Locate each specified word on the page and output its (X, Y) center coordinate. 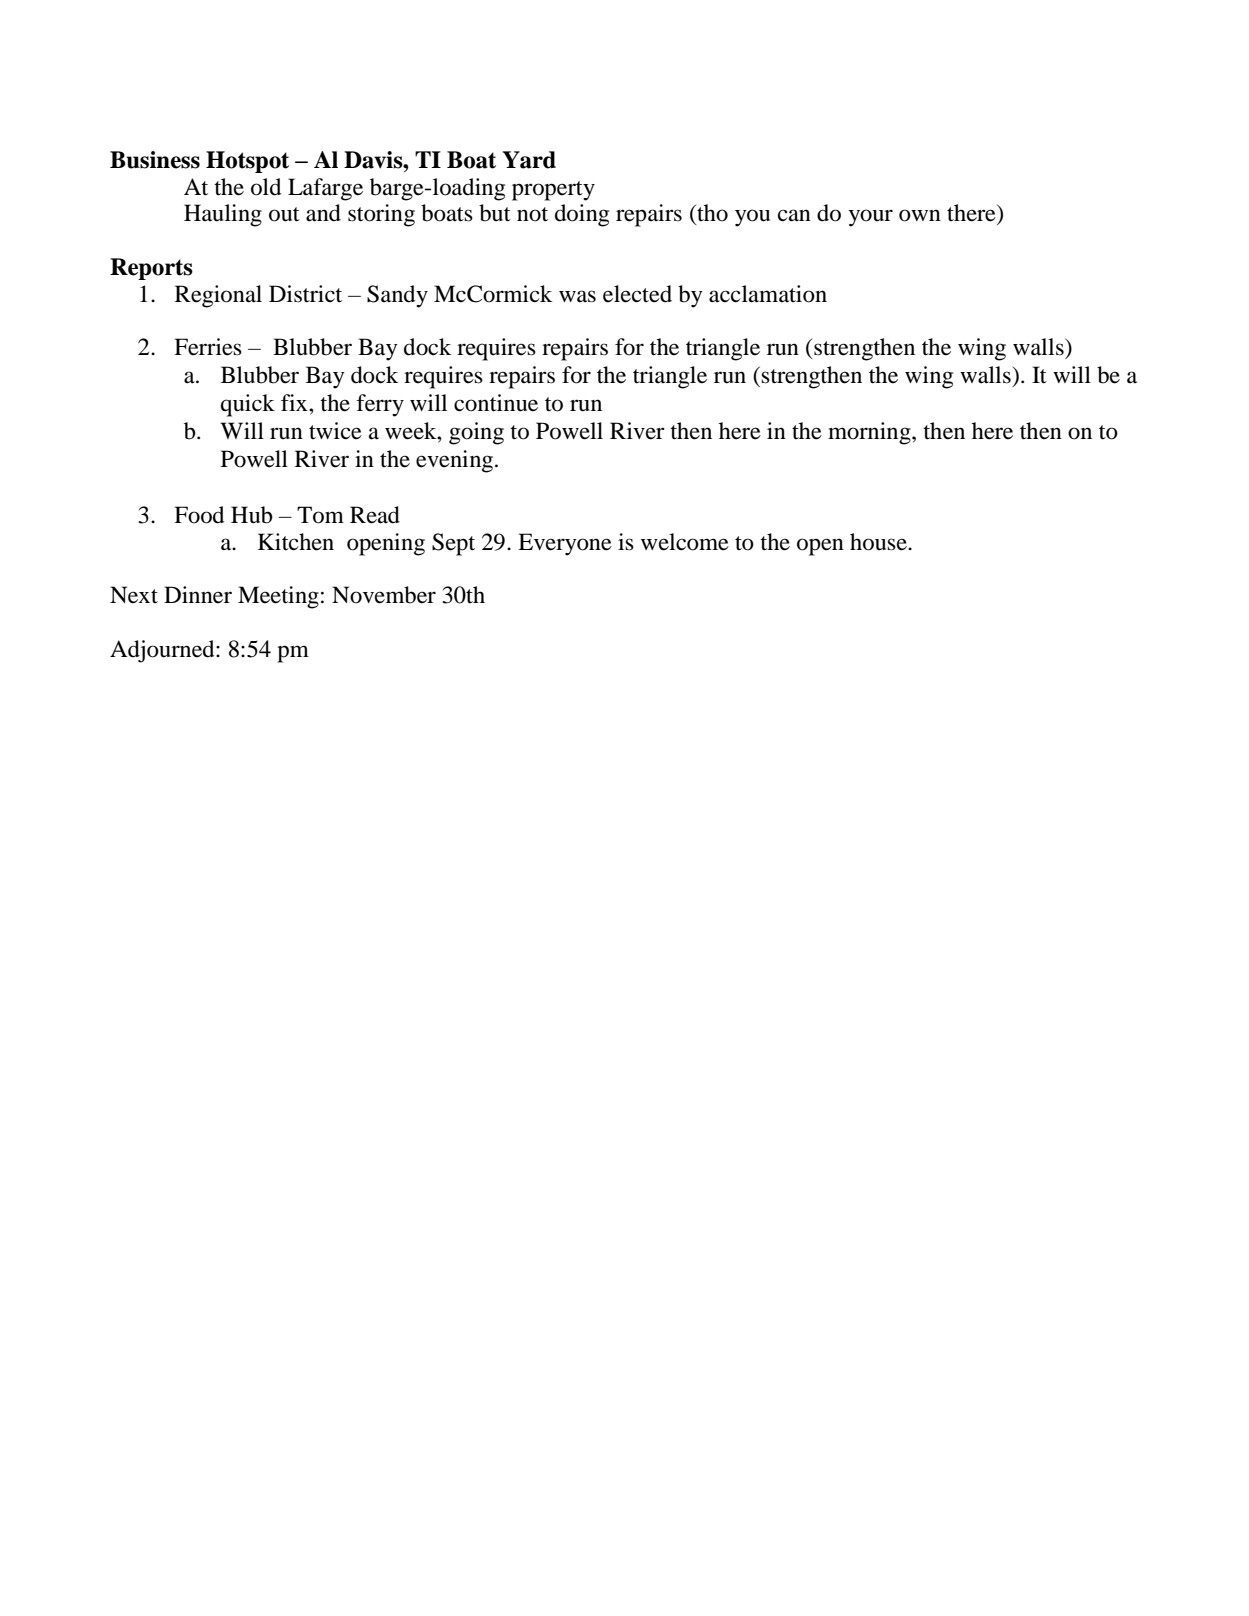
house (879, 542)
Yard (529, 160)
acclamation (768, 294)
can (794, 215)
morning (870, 433)
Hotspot (247, 162)
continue (496, 403)
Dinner (198, 595)
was (577, 296)
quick (248, 405)
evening (456, 461)
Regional (218, 296)
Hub (252, 515)
